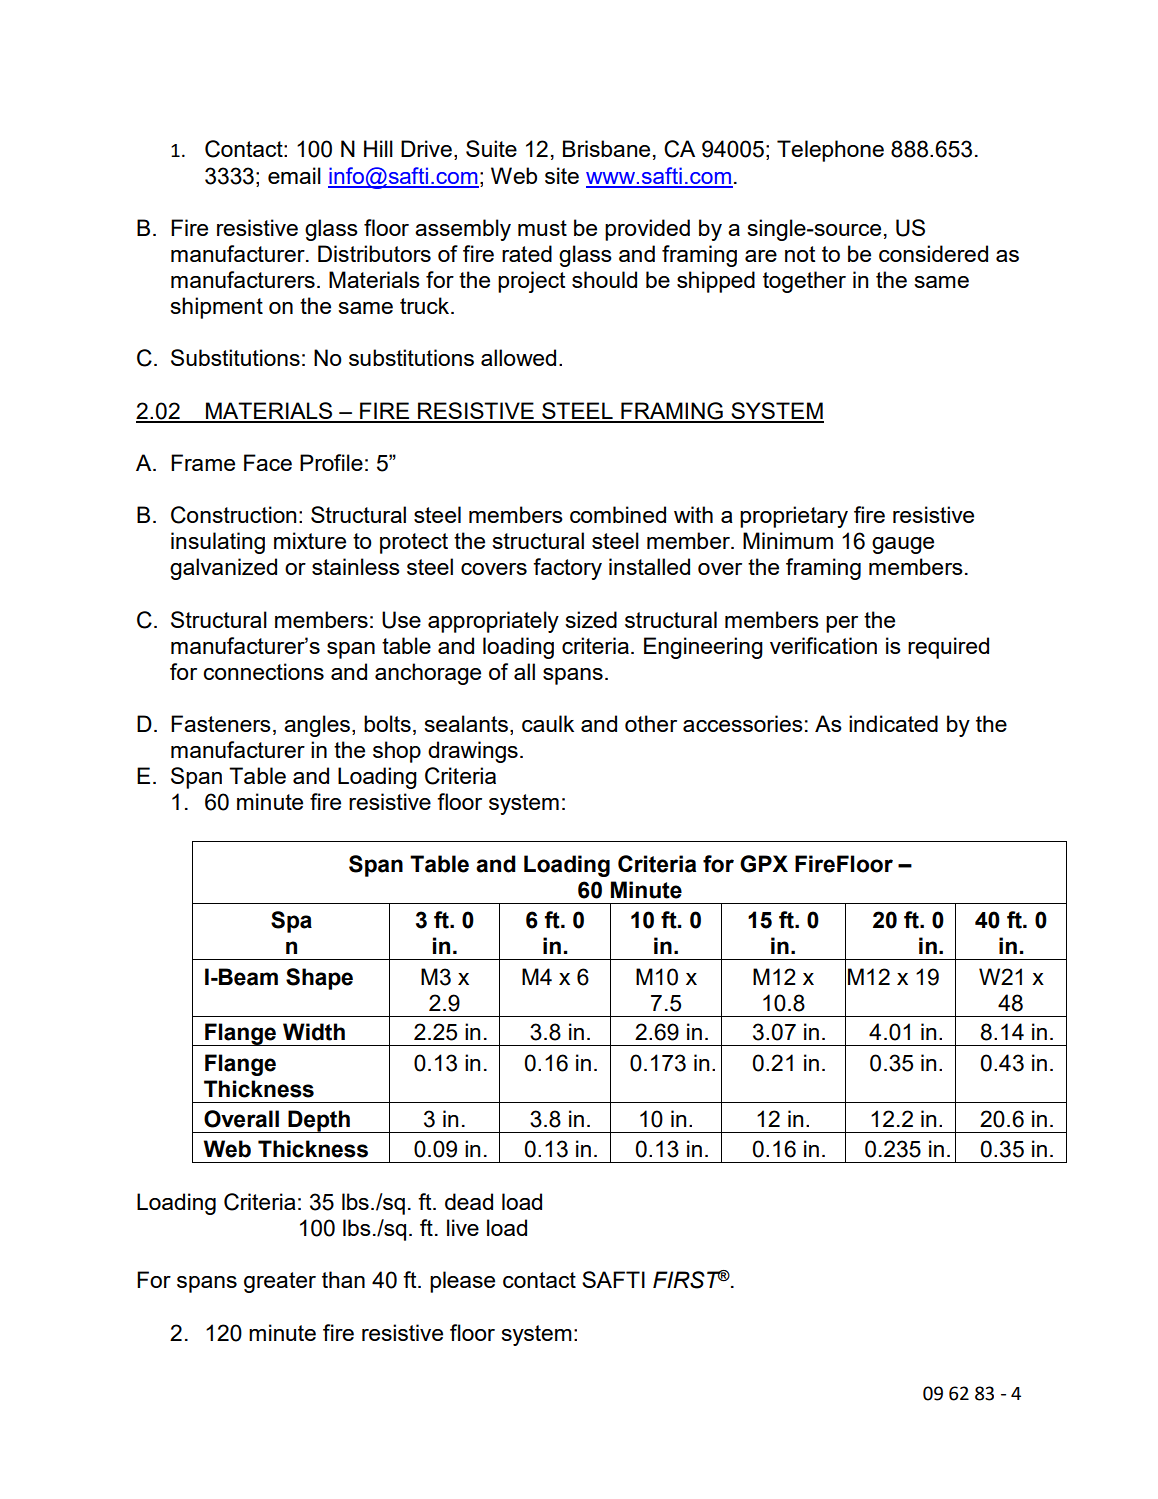 The image size is (1158, 1499). What do you see at coordinates (804, 282) in the screenshot?
I see `together` at bounding box center [804, 282].
